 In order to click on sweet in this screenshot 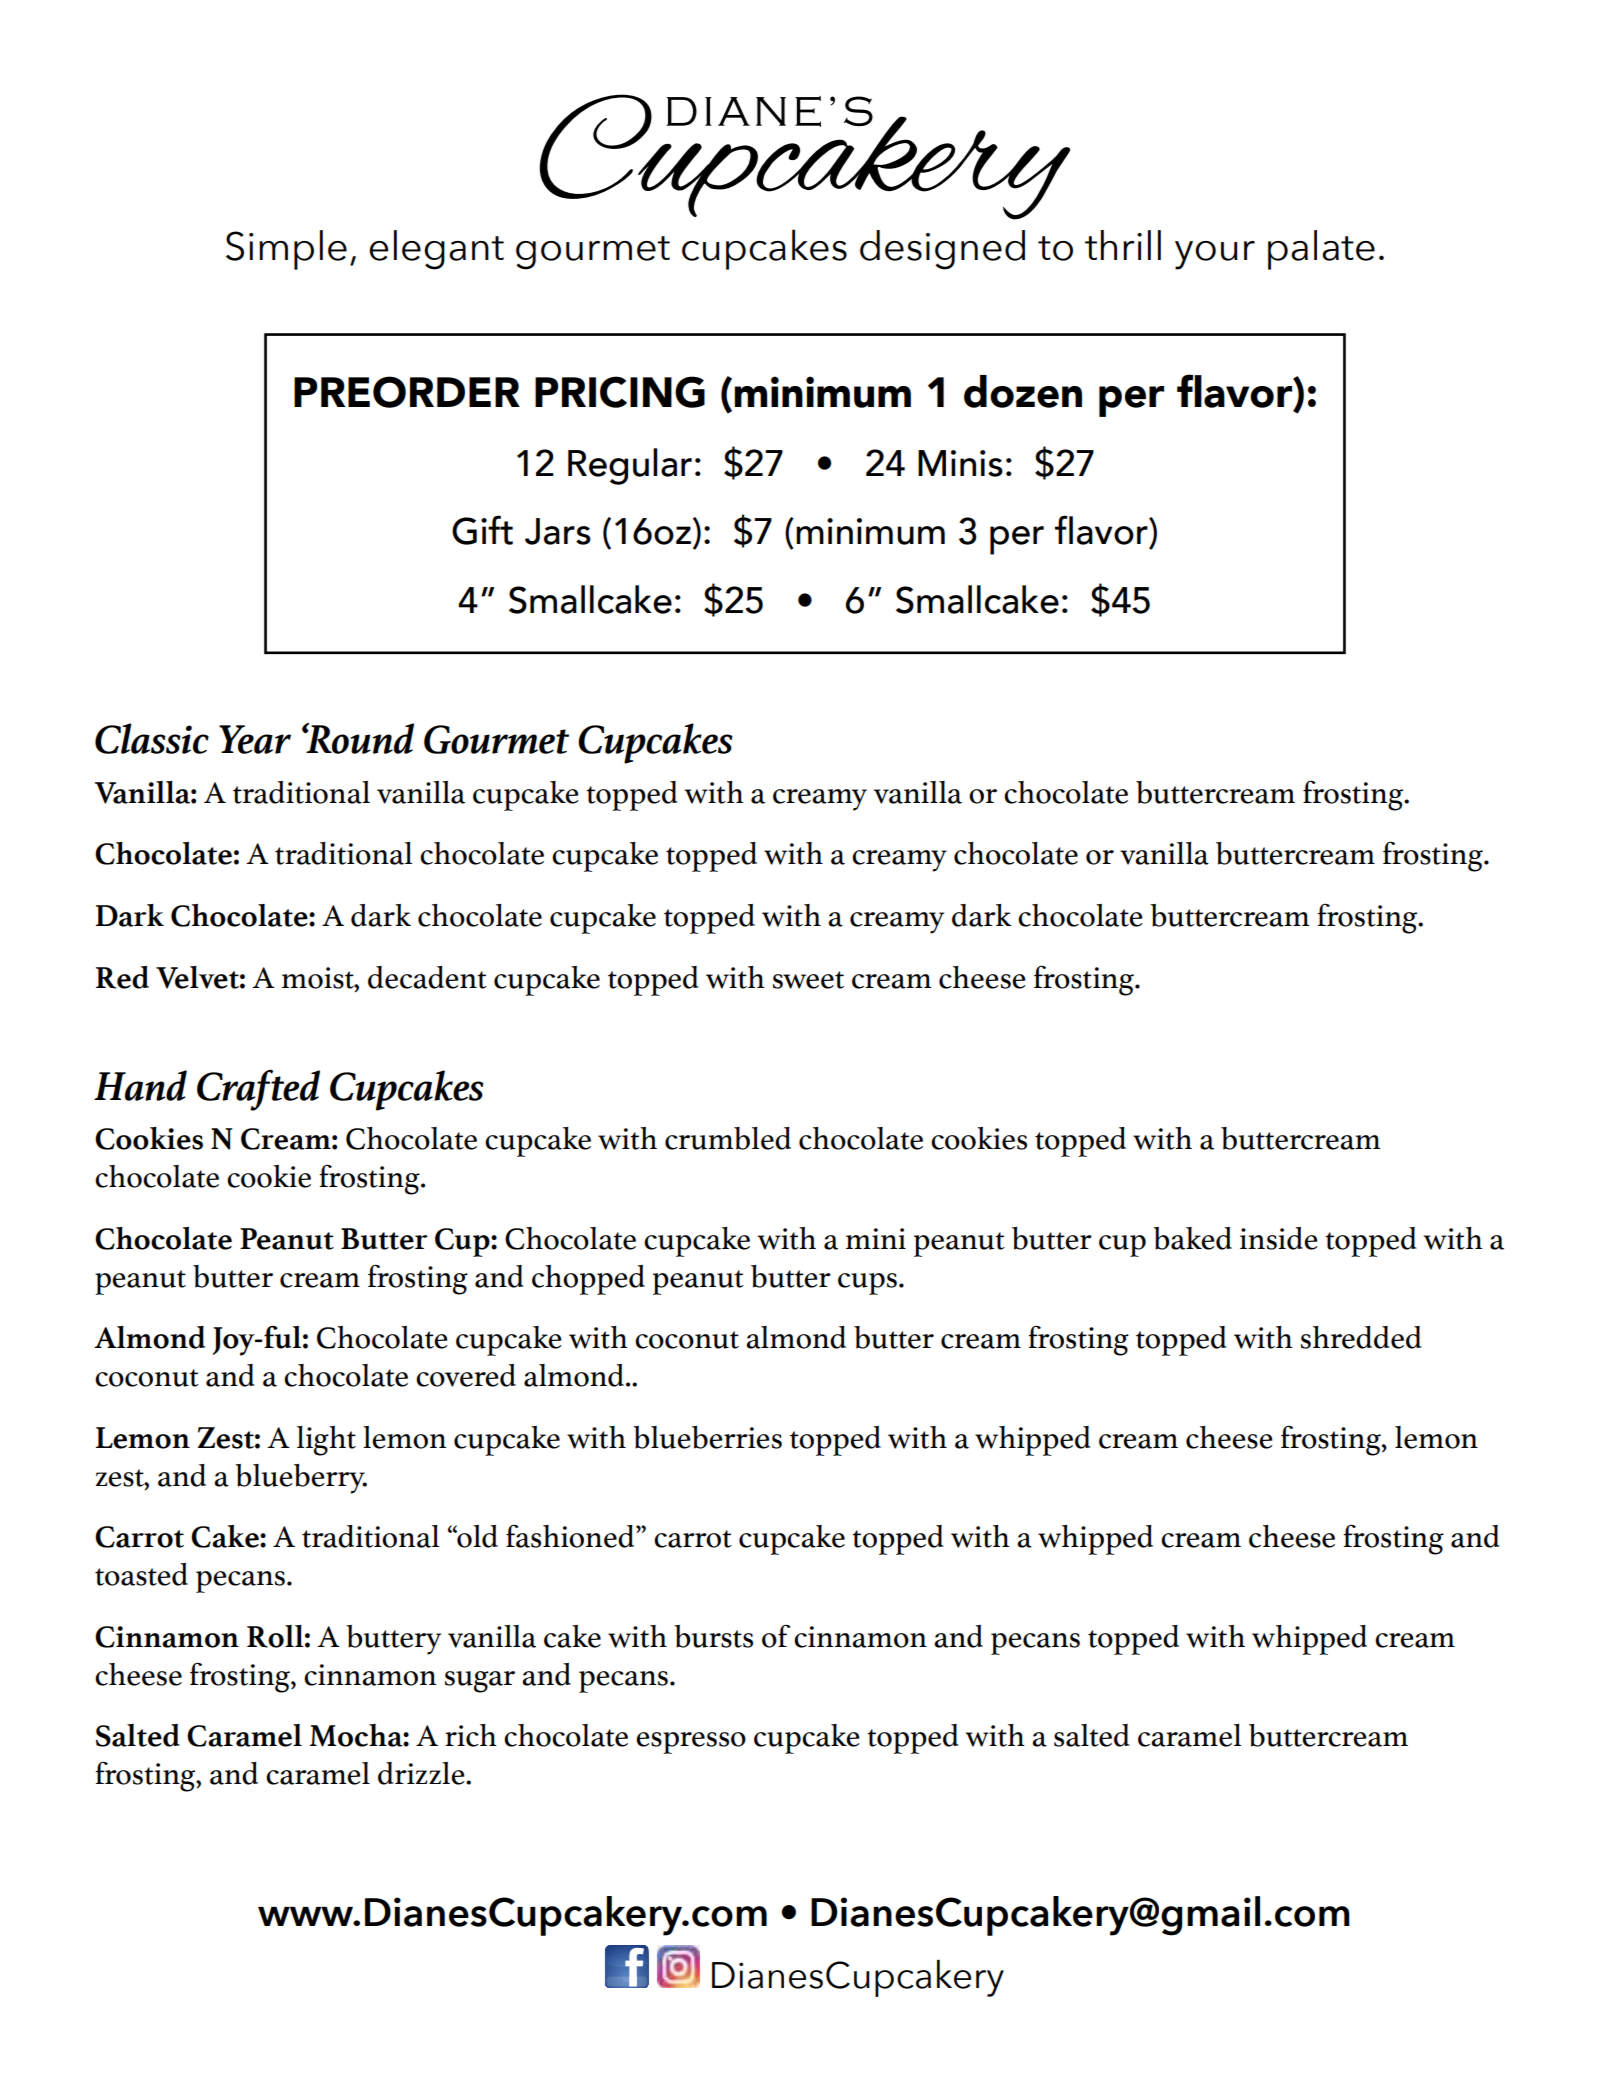, I will do `click(808, 980)`.
